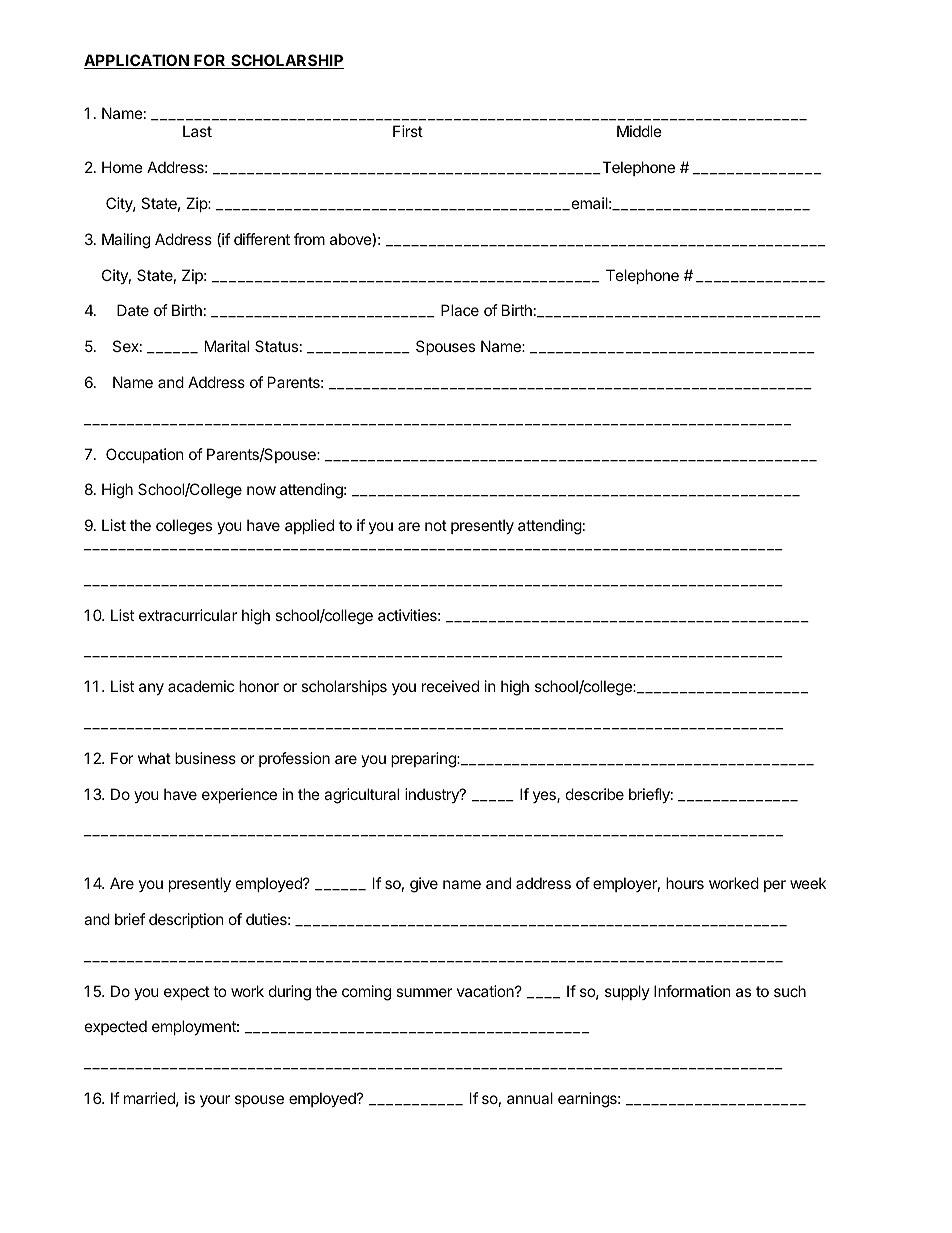 Image resolution: width=952 pixels, height=1233 pixels. Describe the element at coordinates (433, 795) in the document. I see `industry` at that location.
